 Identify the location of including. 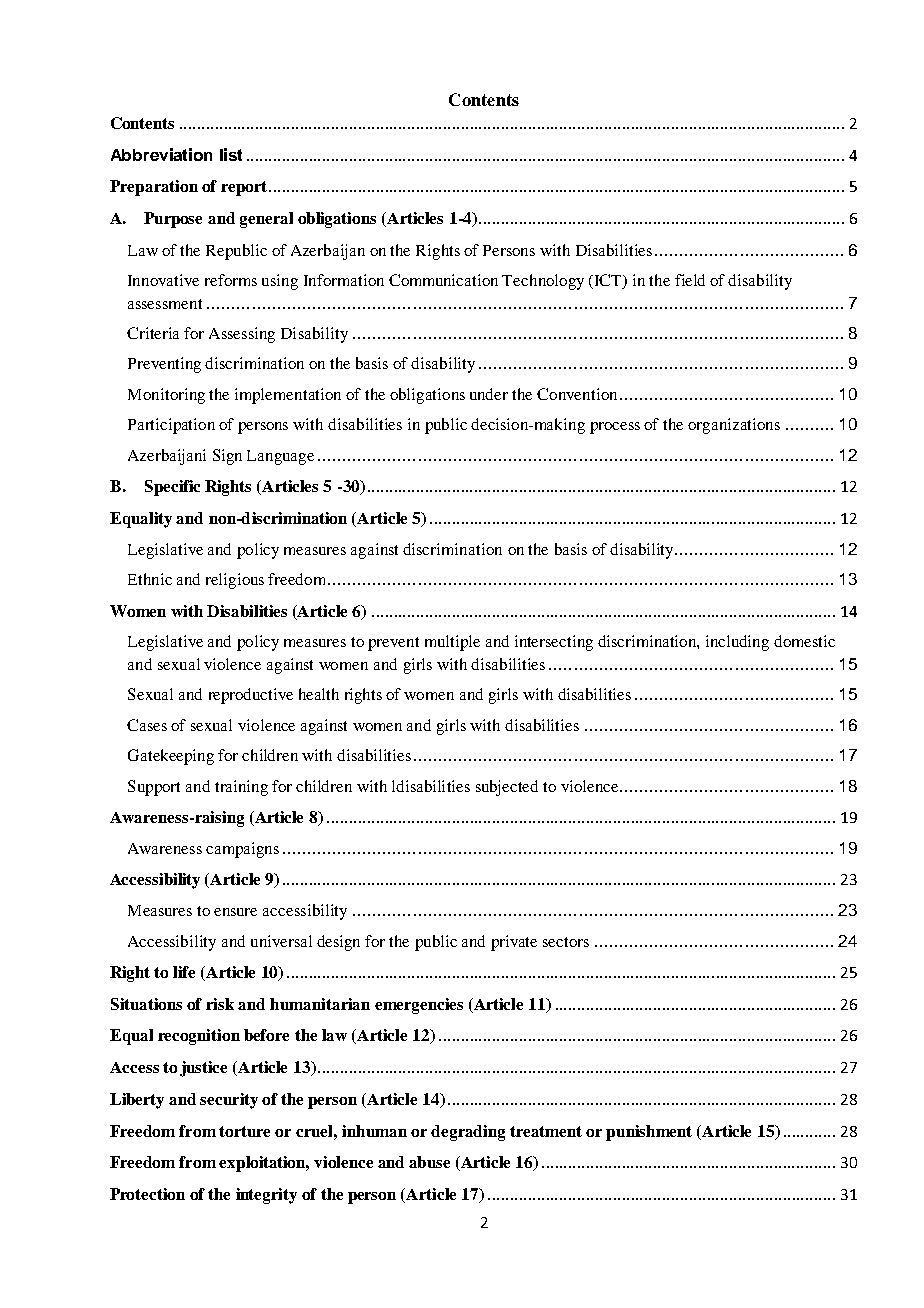
(737, 643).
